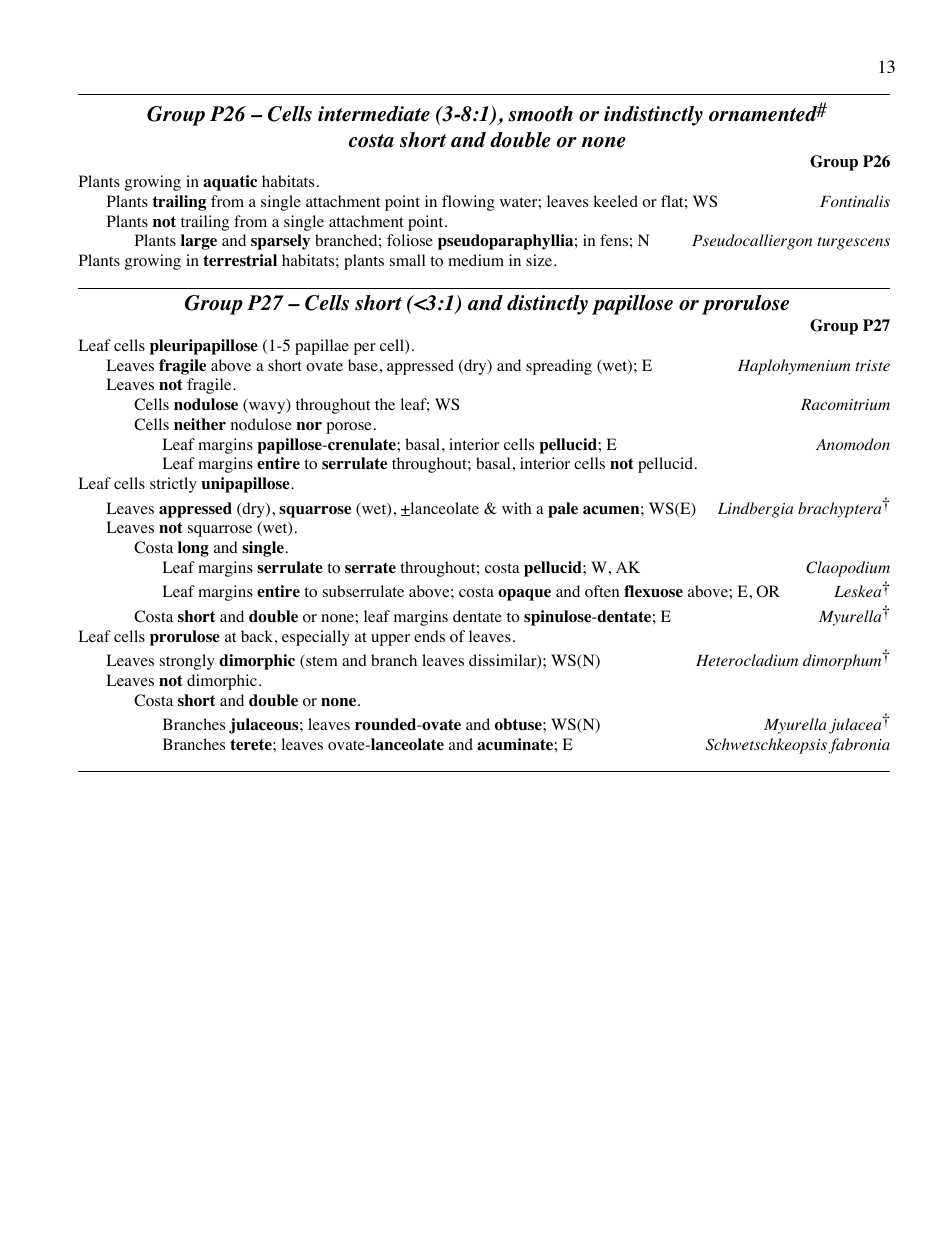 The width and height of the screenshot is (952, 1233). Describe the element at coordinates (407, 260) in the screenshot. I see `small` at that location.
